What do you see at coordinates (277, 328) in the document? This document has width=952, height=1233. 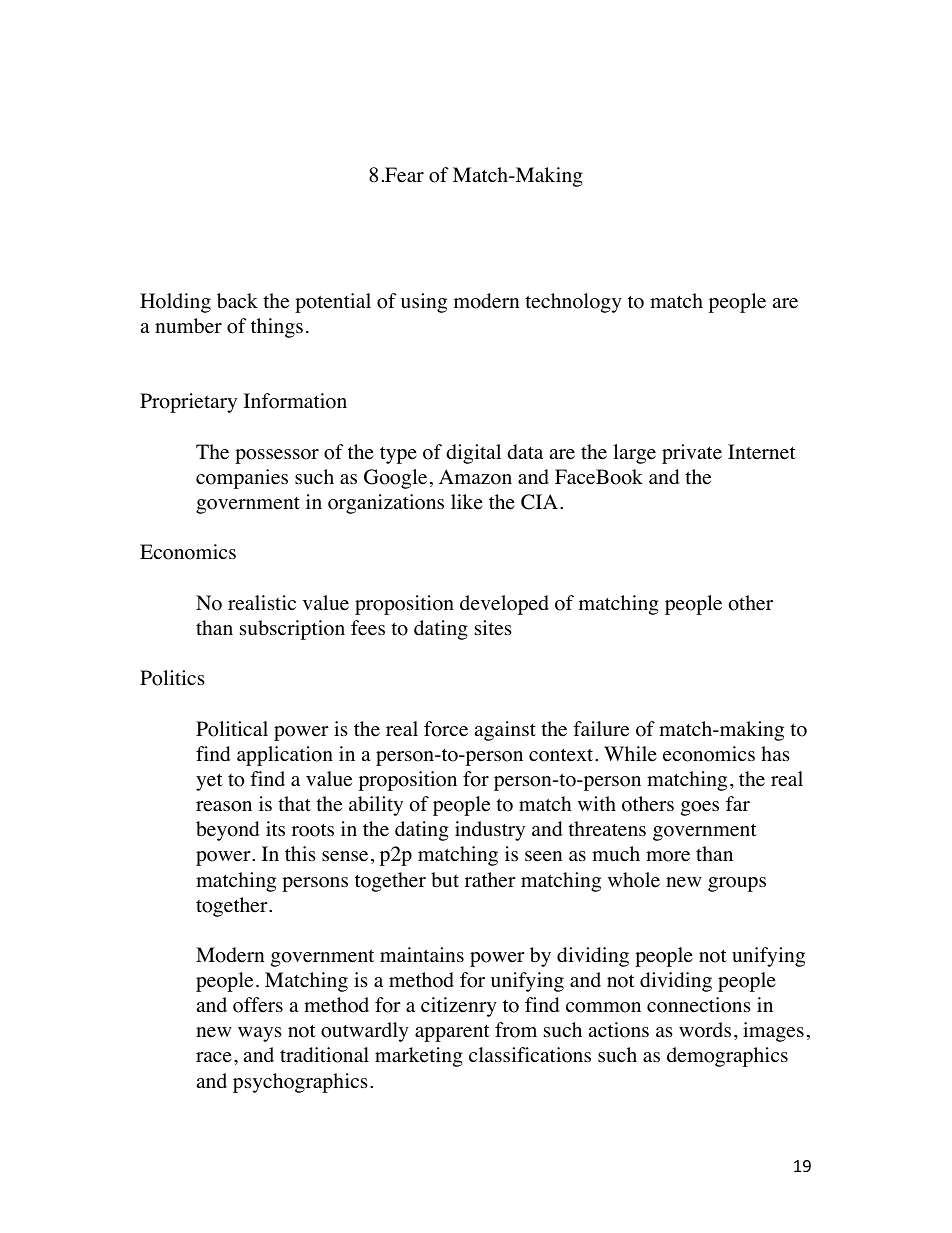 I see `things` at bounding box center [277, 328].
